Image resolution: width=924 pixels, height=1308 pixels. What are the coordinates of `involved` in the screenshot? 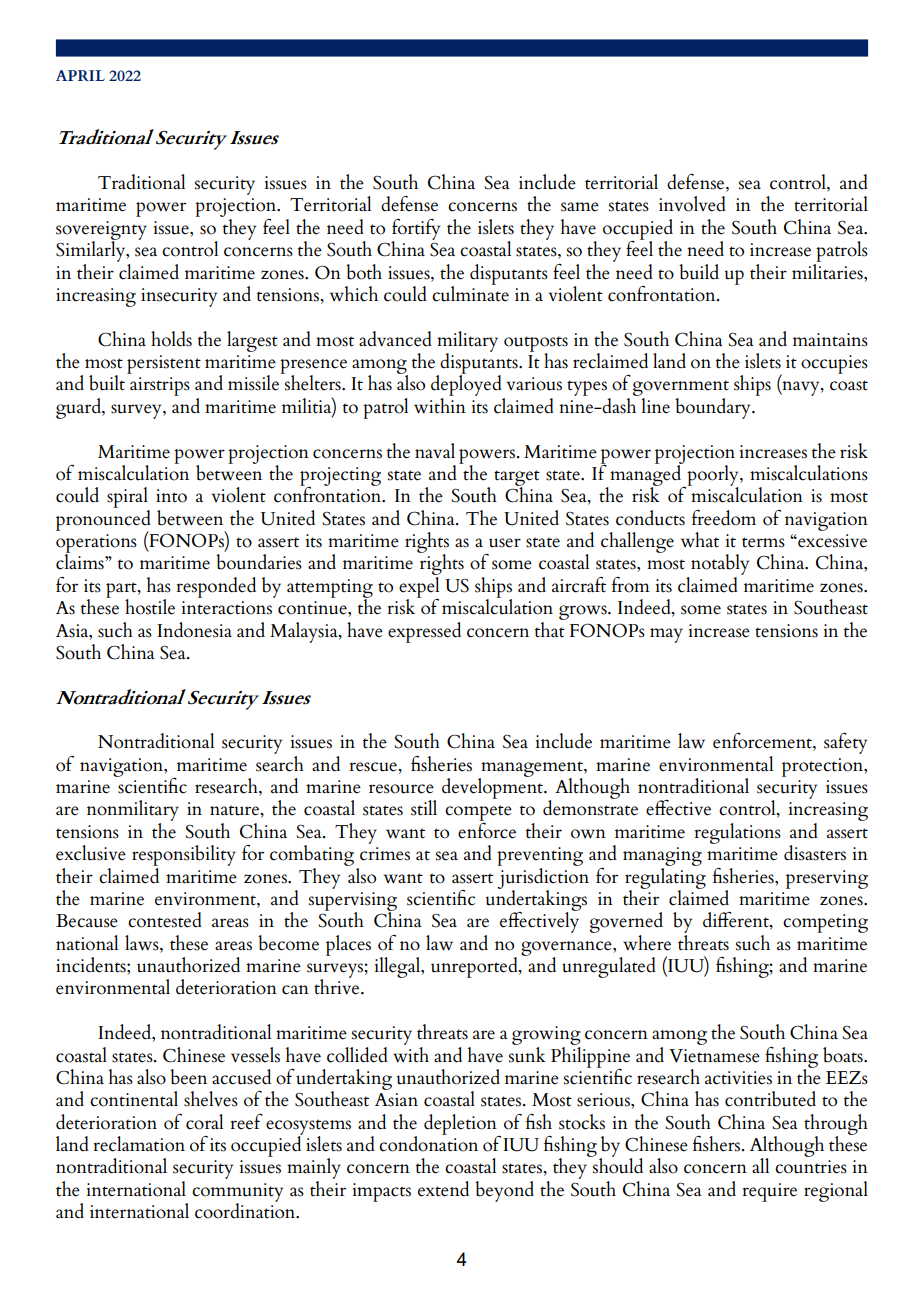 It's located at (692, 204).
